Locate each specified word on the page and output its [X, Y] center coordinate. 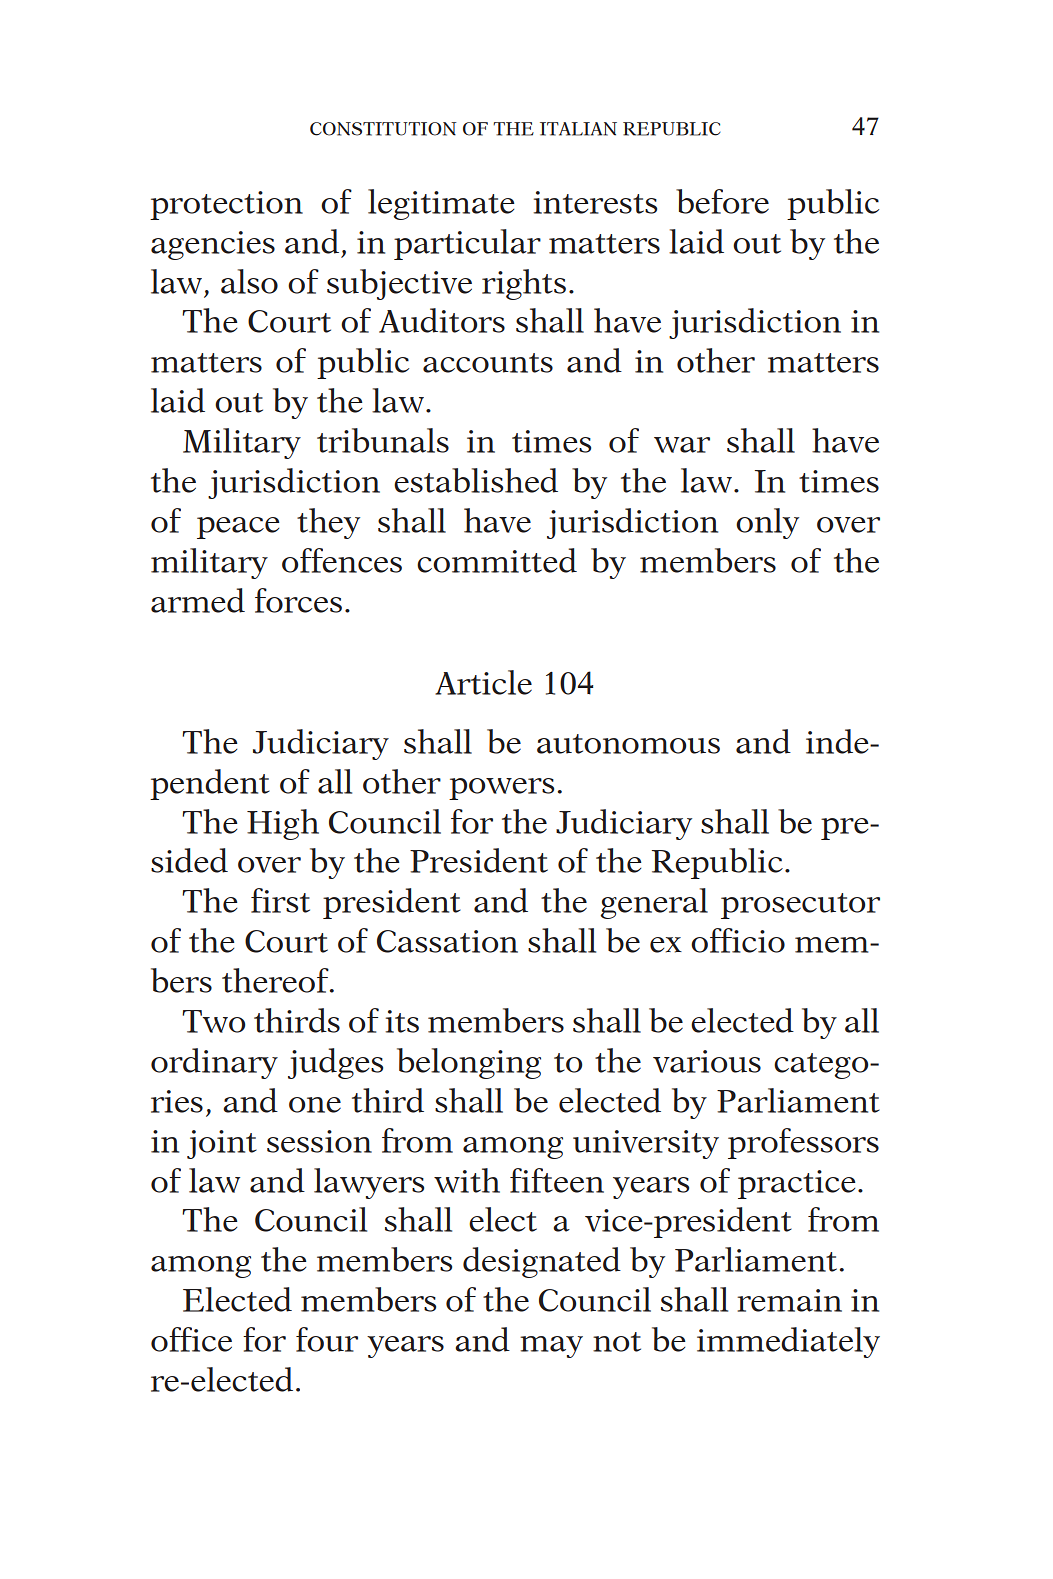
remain [789, 1300]
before [722, 201]
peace [238, 528]
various [707, 1061]
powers [501, 789]
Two [213, 1021]
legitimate [441, 204]
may [551, 1347]
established [476, 480]
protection [226, 205]
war [682, 445]
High [283, 824]
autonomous [628, 744]
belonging [469, 1063]
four [327, 1339]
